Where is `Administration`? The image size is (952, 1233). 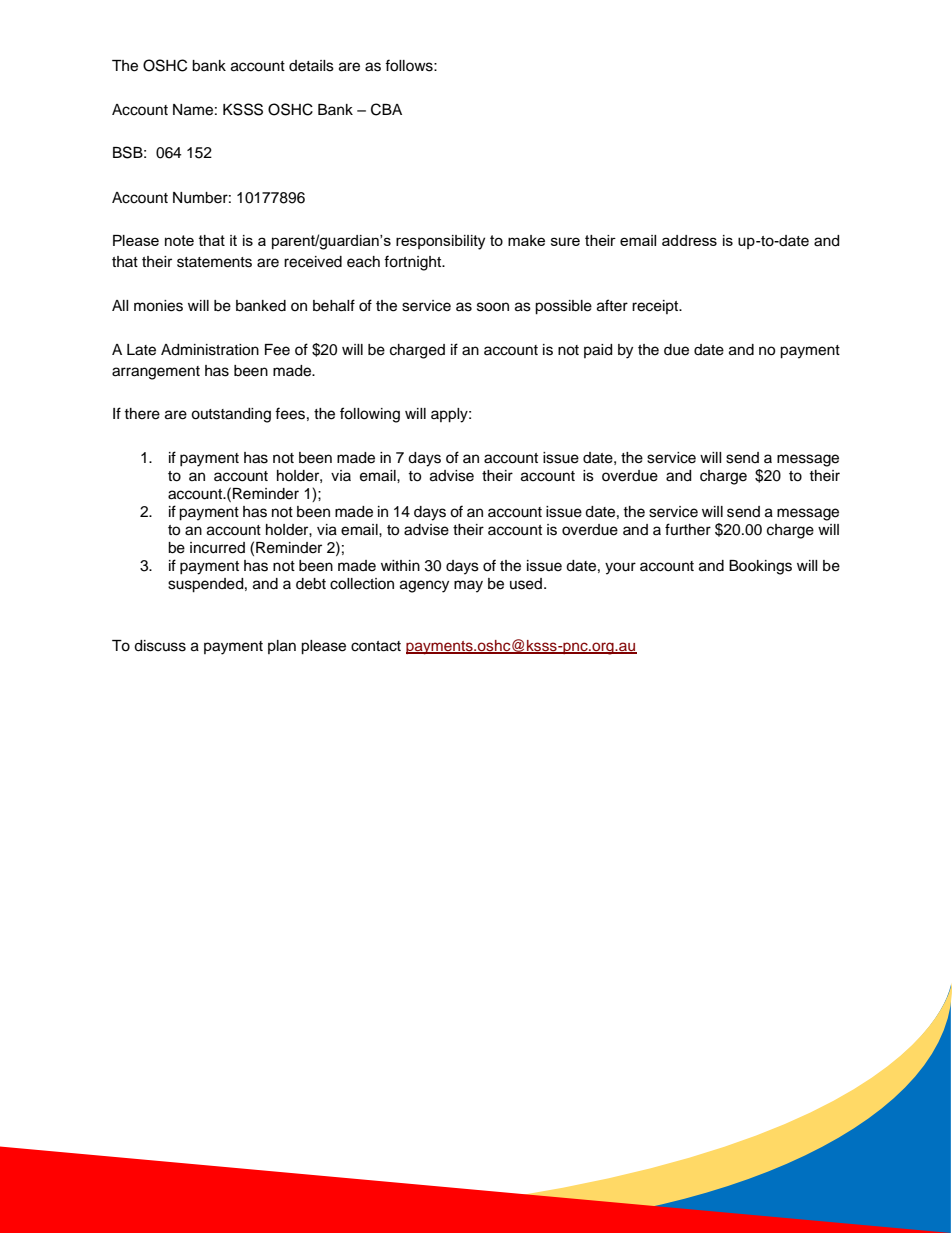 Administration is located at coordinates (210, 350).
